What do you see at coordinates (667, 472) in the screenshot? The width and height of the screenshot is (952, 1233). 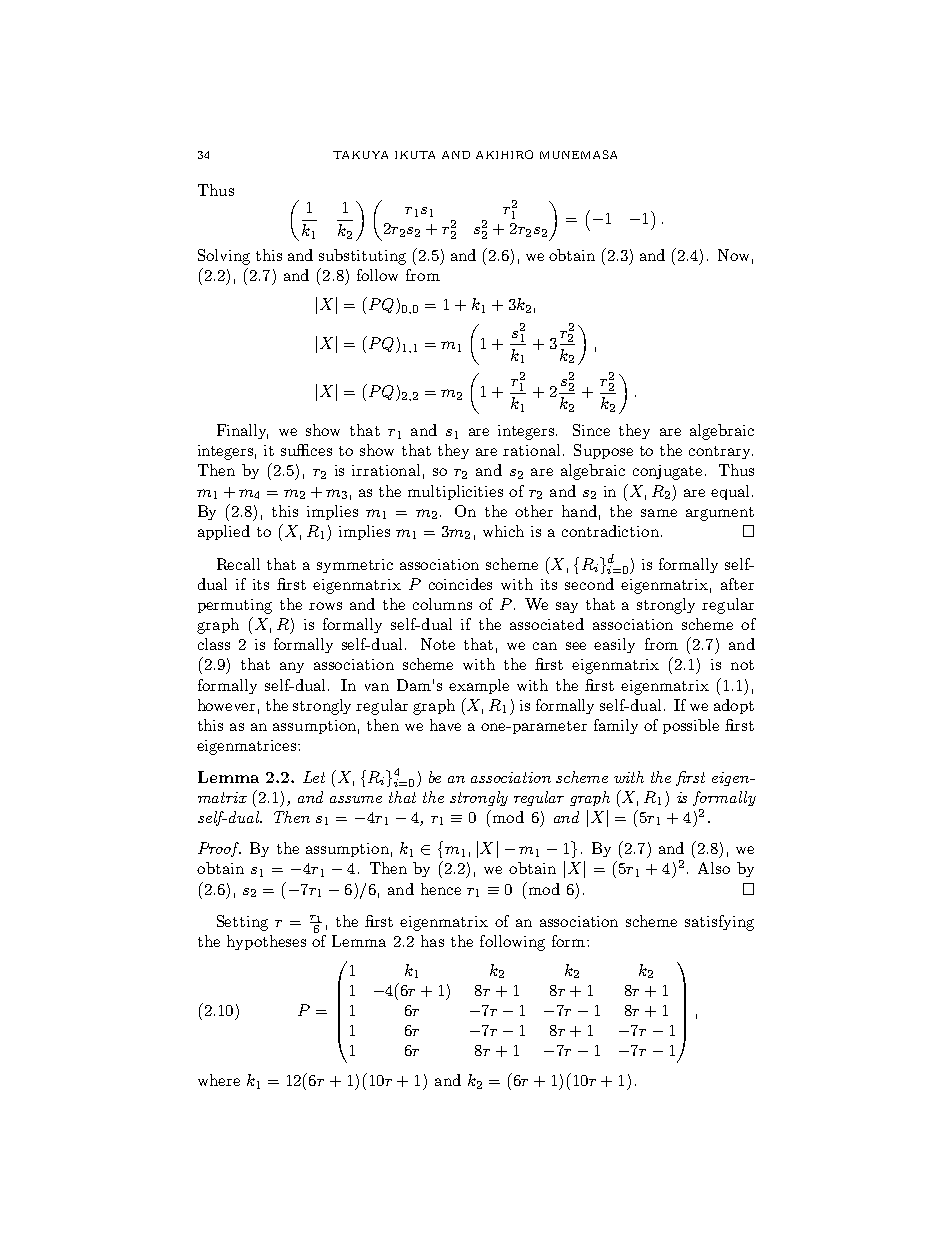 I see `conjugate` at bounding box center [667, 472].
